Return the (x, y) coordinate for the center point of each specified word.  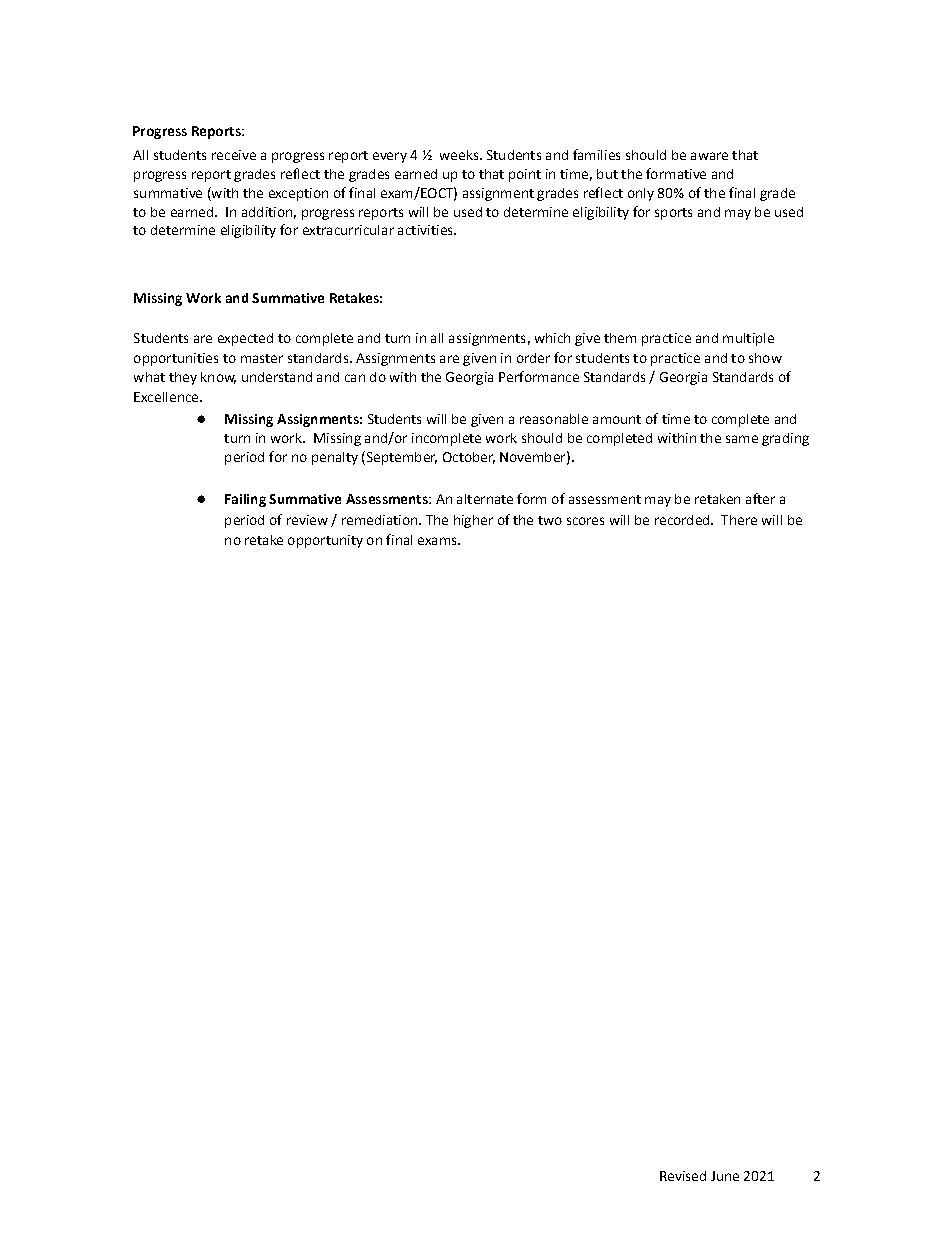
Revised (683, 1176)
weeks (459, 155)
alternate (485, 499)
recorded (683, 520)
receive (234, 155)
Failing (245, 500)
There (739, 520)
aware (709, 156)
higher (473, 521)
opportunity (325, 541)
